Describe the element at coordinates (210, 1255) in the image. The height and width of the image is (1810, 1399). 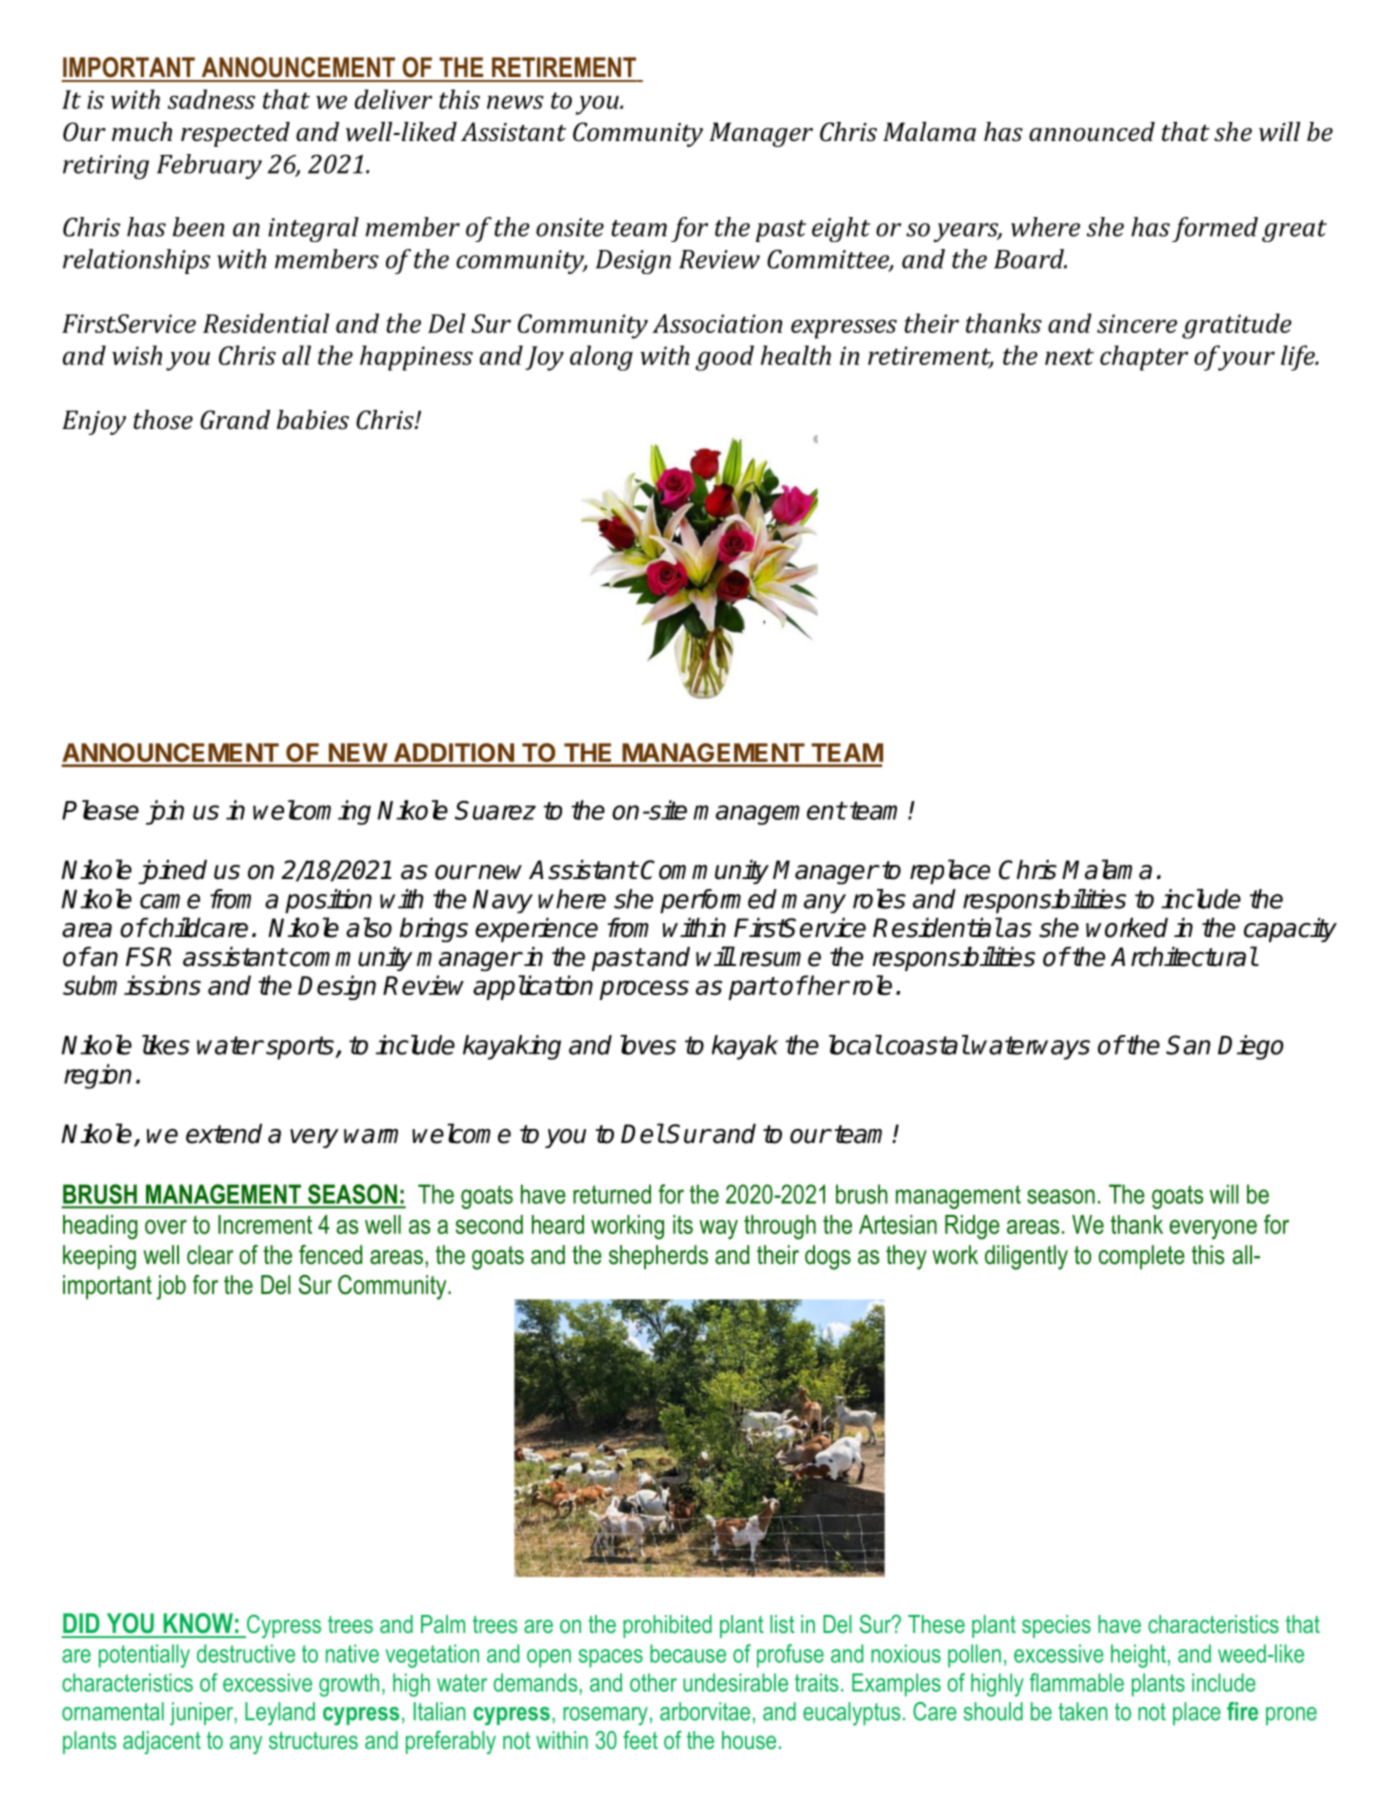
I see `clear` at that location.
